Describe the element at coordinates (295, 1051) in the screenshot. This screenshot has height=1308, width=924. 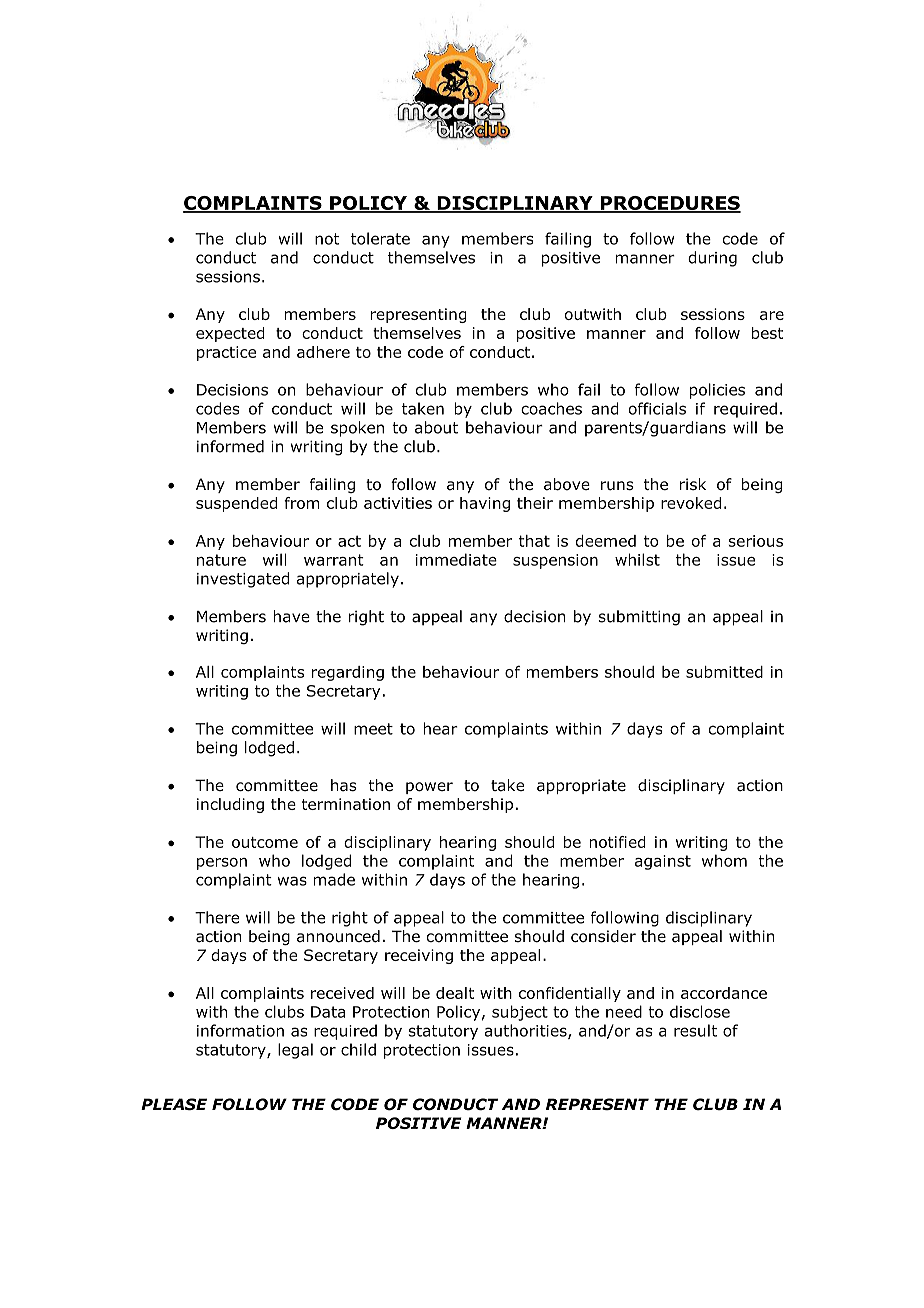
I see `legal` at that location.
